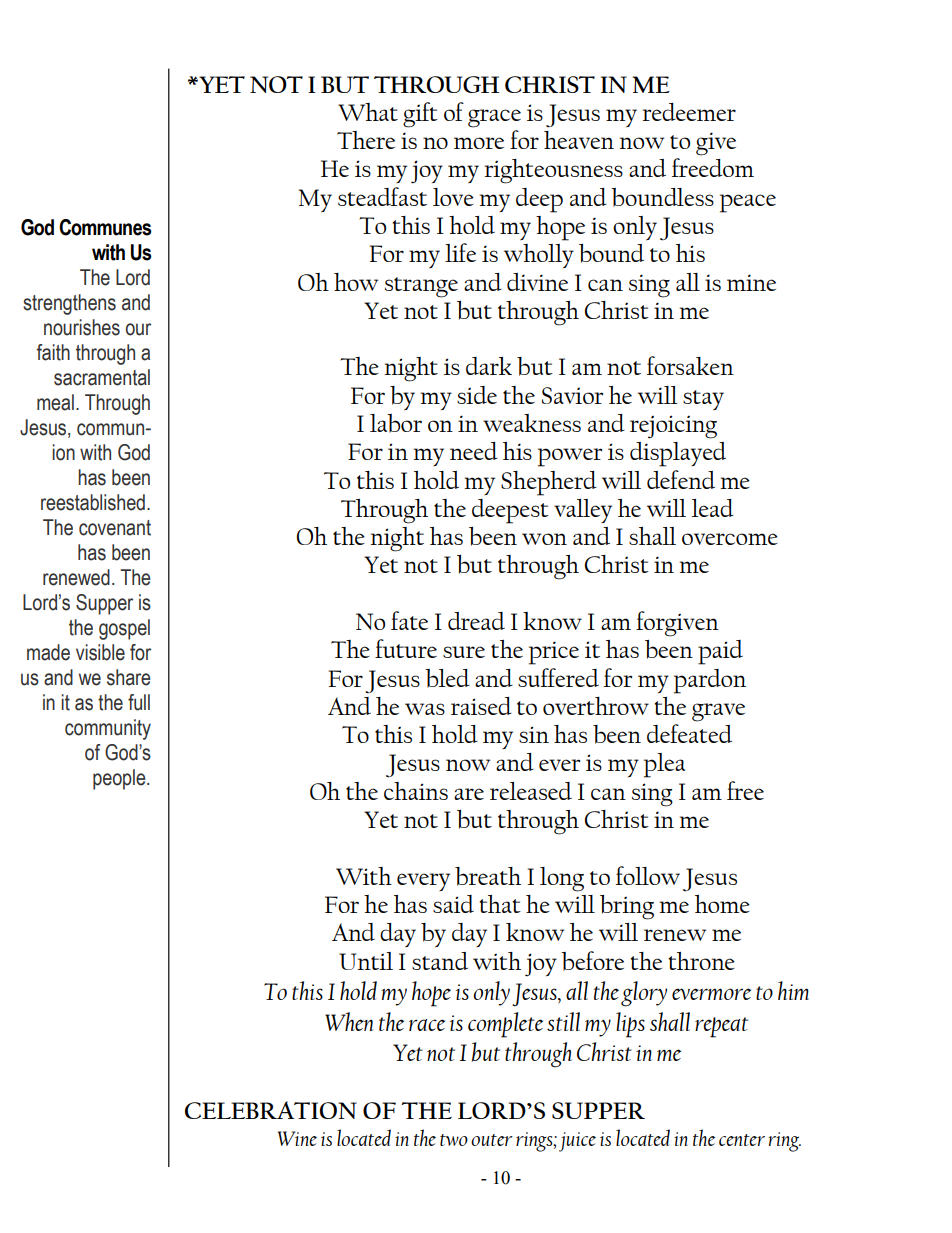  What do you see at coordinates (720, 652) in the page?
I see `paid` at bounding box center [720, 652].
